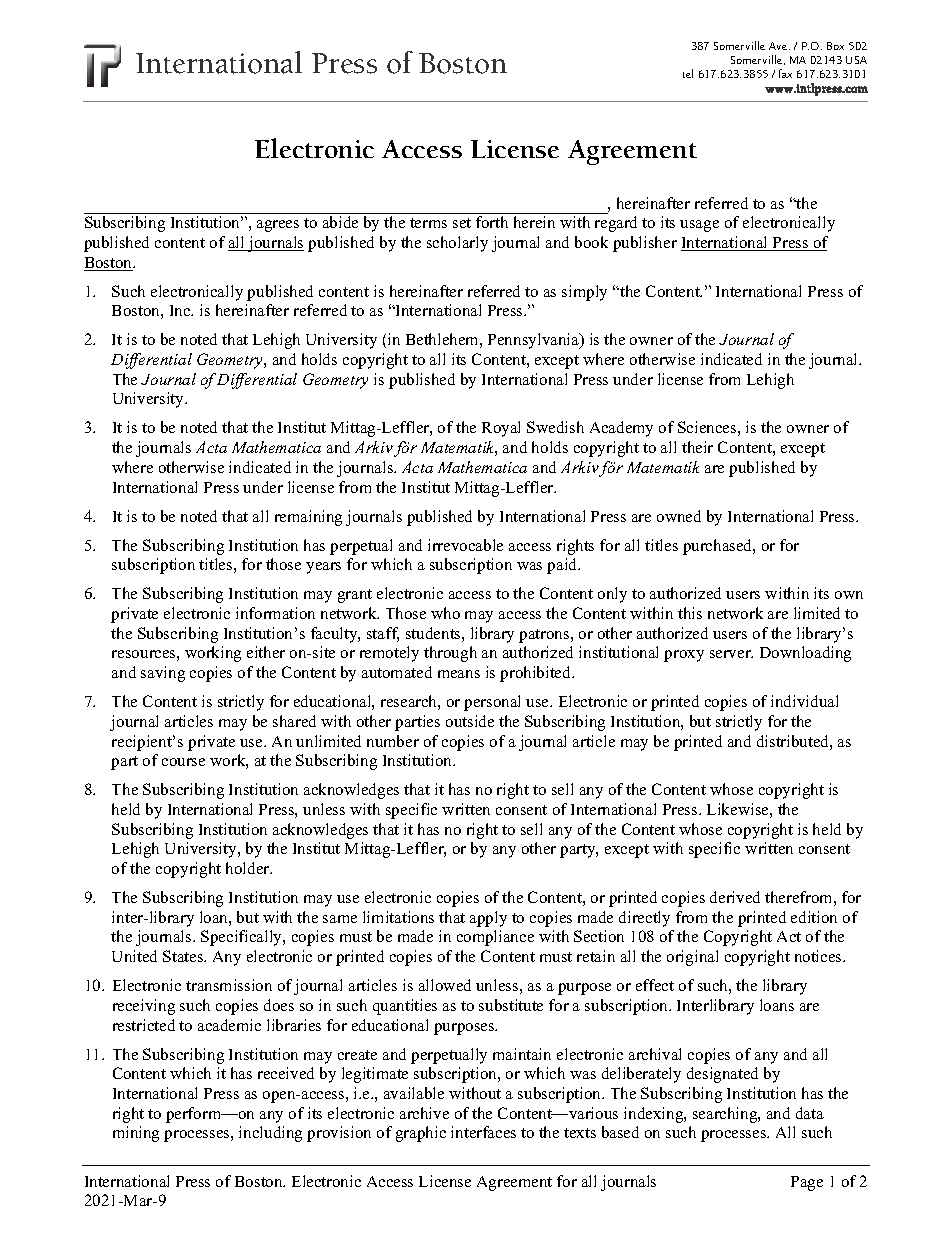 This screenshot has height=1233, width=952. I want to click on this, so click(690, 613).
